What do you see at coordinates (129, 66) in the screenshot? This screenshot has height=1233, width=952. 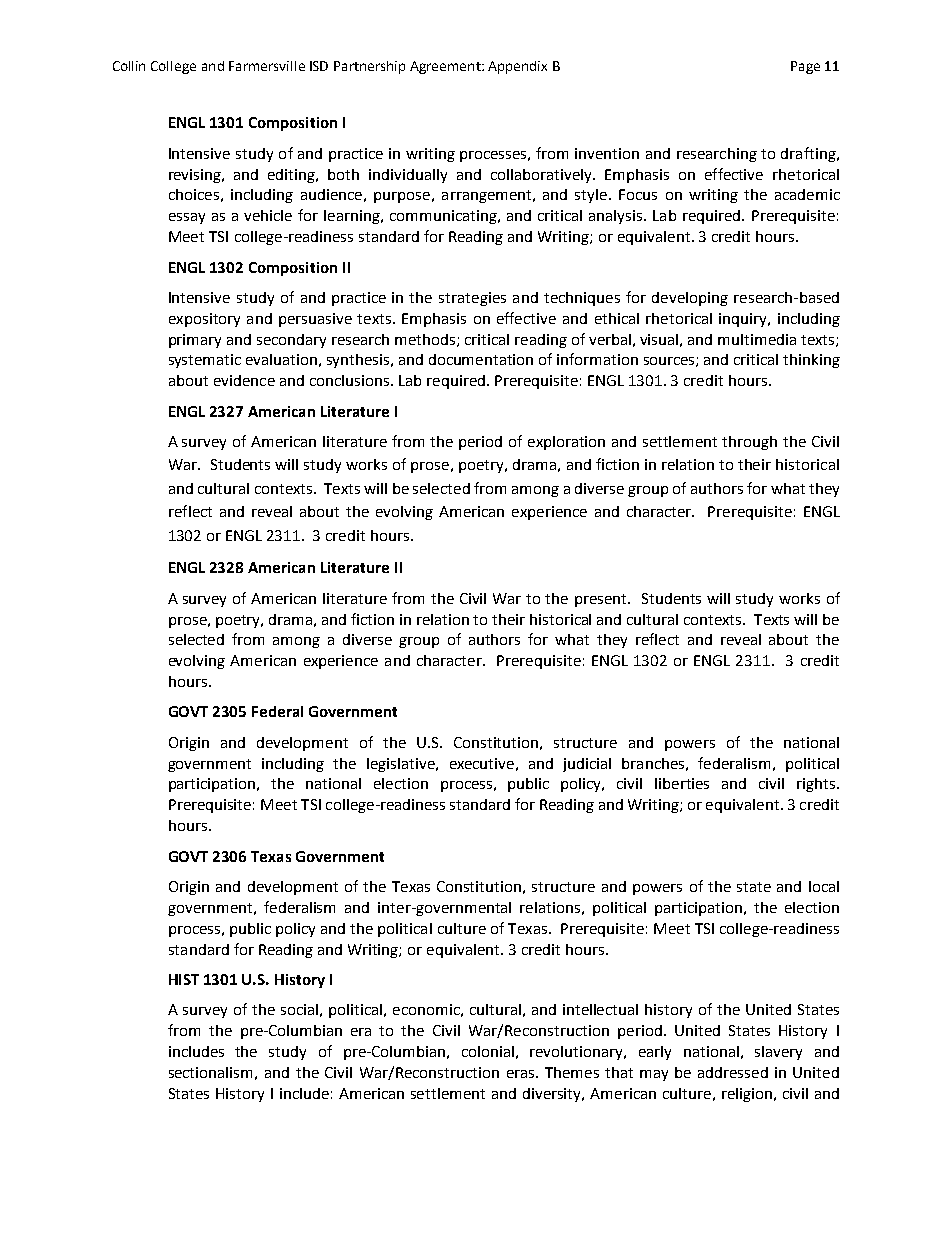 I see `Collin` at bounding box center [129, 66].
